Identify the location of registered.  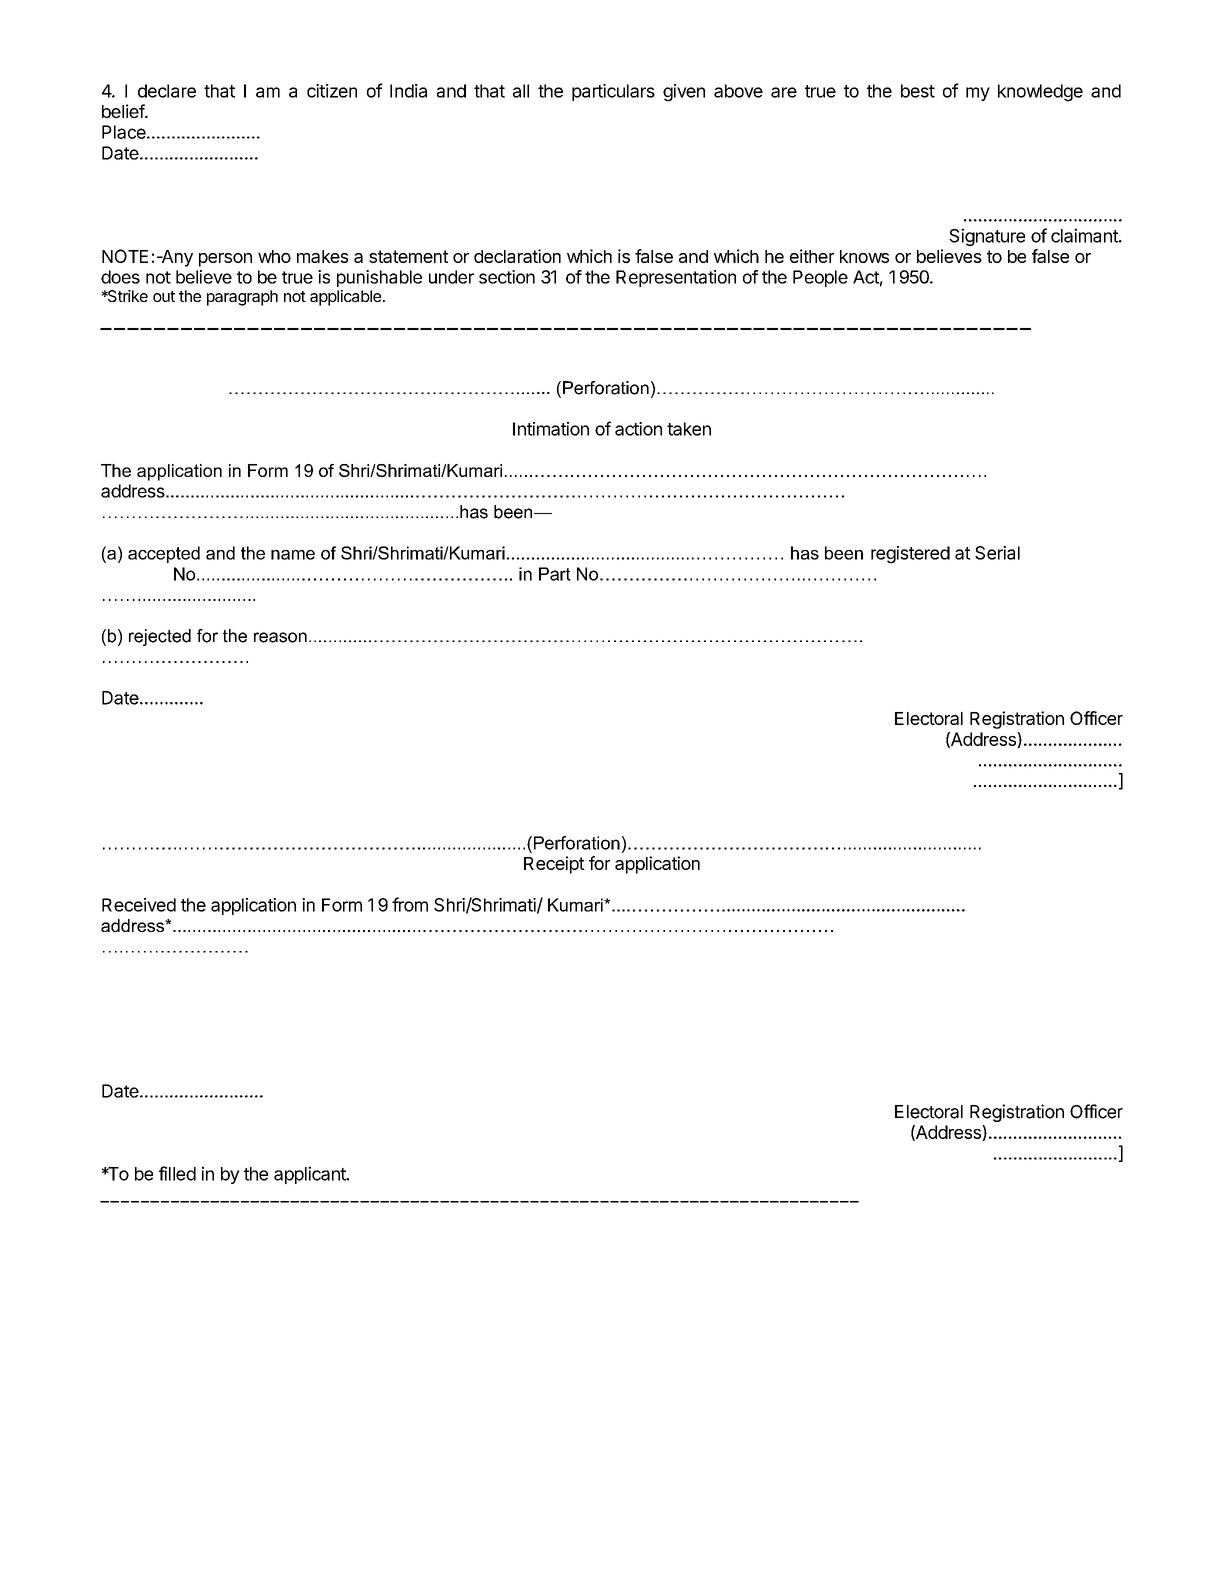
(910, 555).
